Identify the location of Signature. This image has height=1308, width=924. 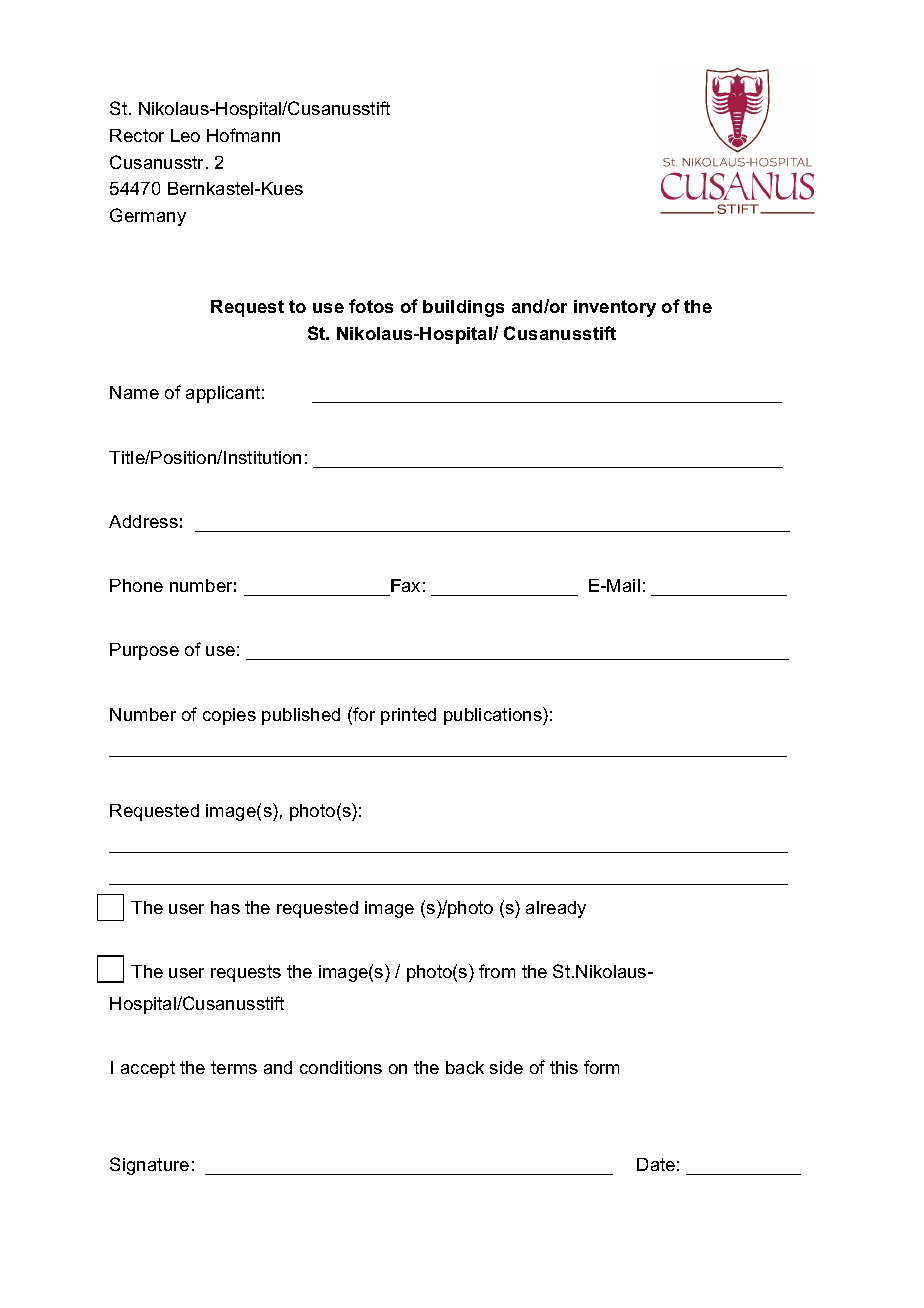
(149, 1166).
